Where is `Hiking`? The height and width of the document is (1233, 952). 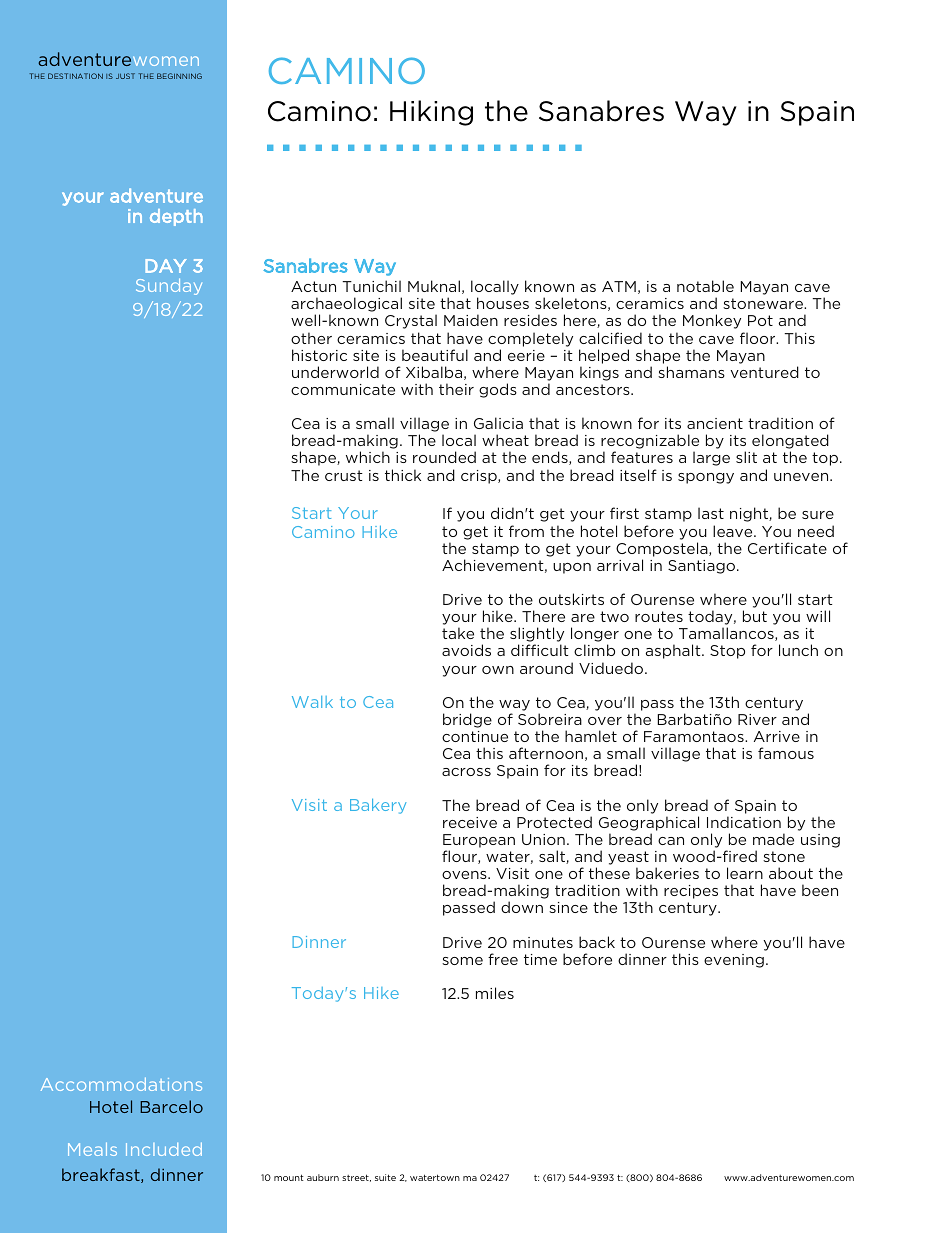
Hiking is located at coordinates (431, 113).
